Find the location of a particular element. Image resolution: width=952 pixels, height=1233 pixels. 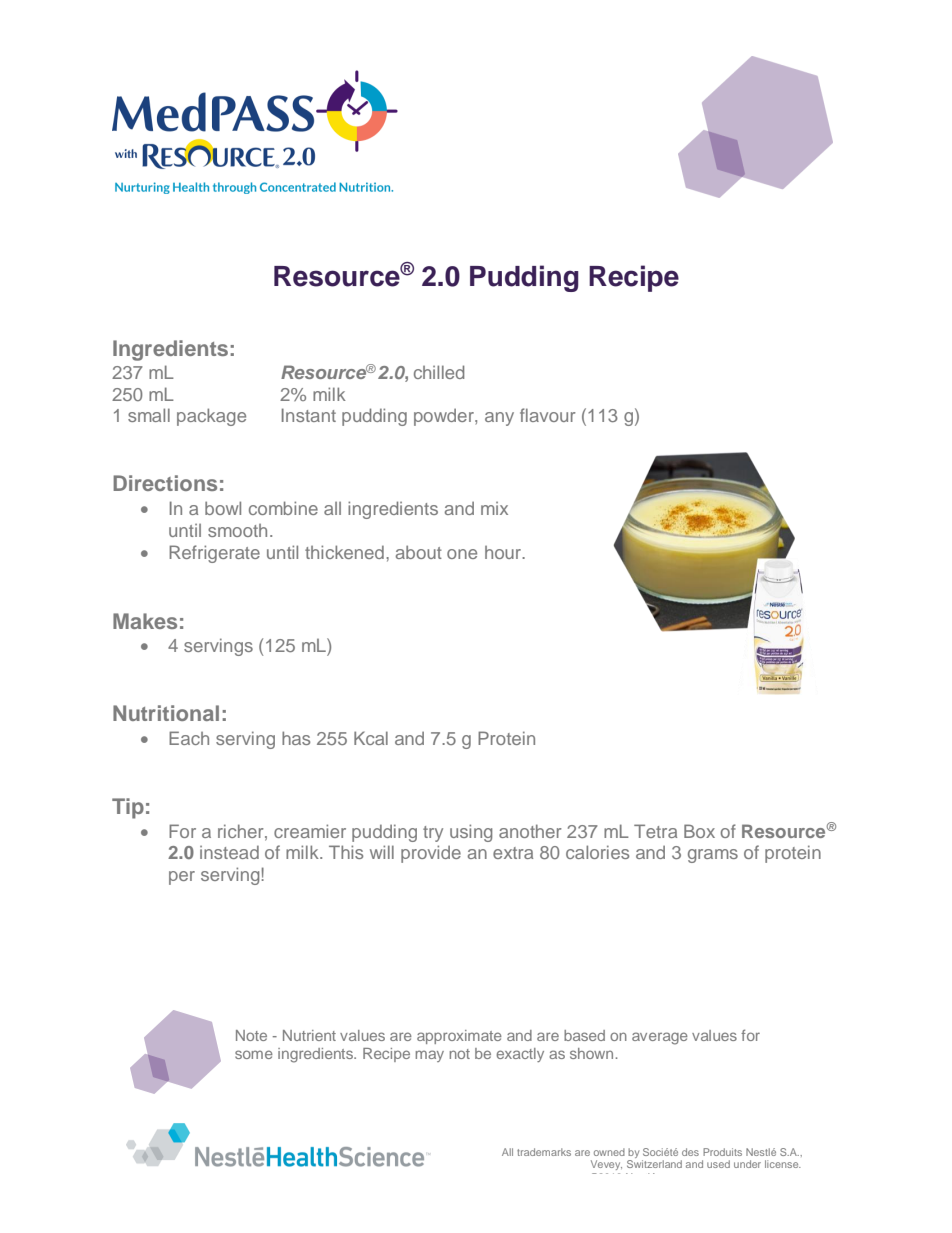

some is located at coordinates (254, 1054).
